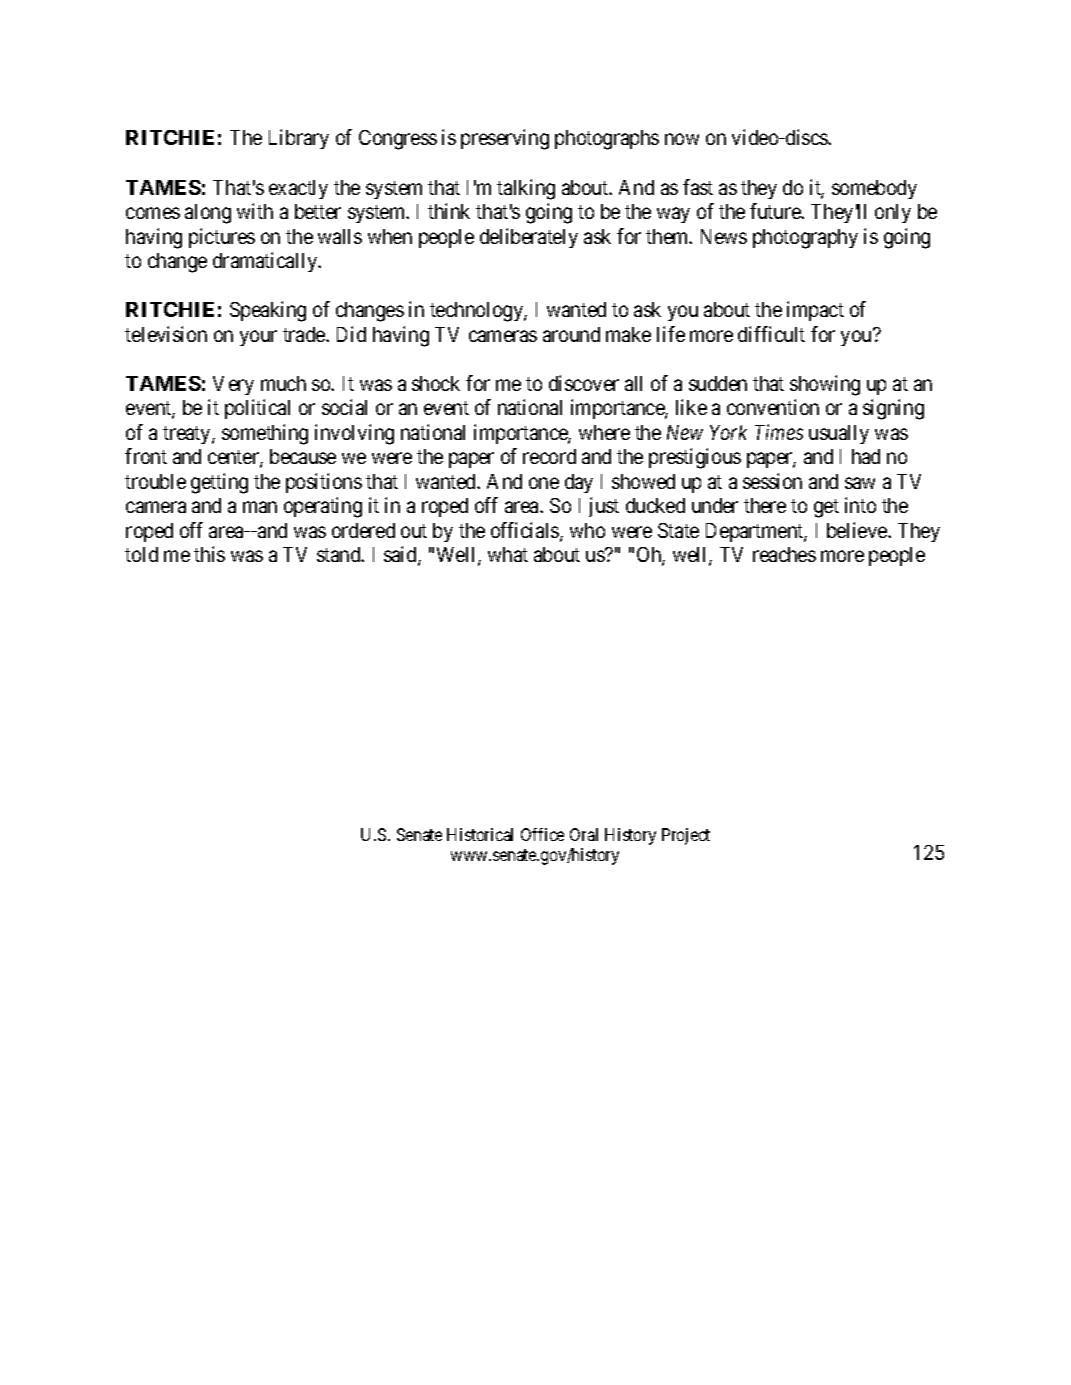  What do you see at coordinates (505, 139) in the image?
I see `preserving` at bounding box center [505, 139].
